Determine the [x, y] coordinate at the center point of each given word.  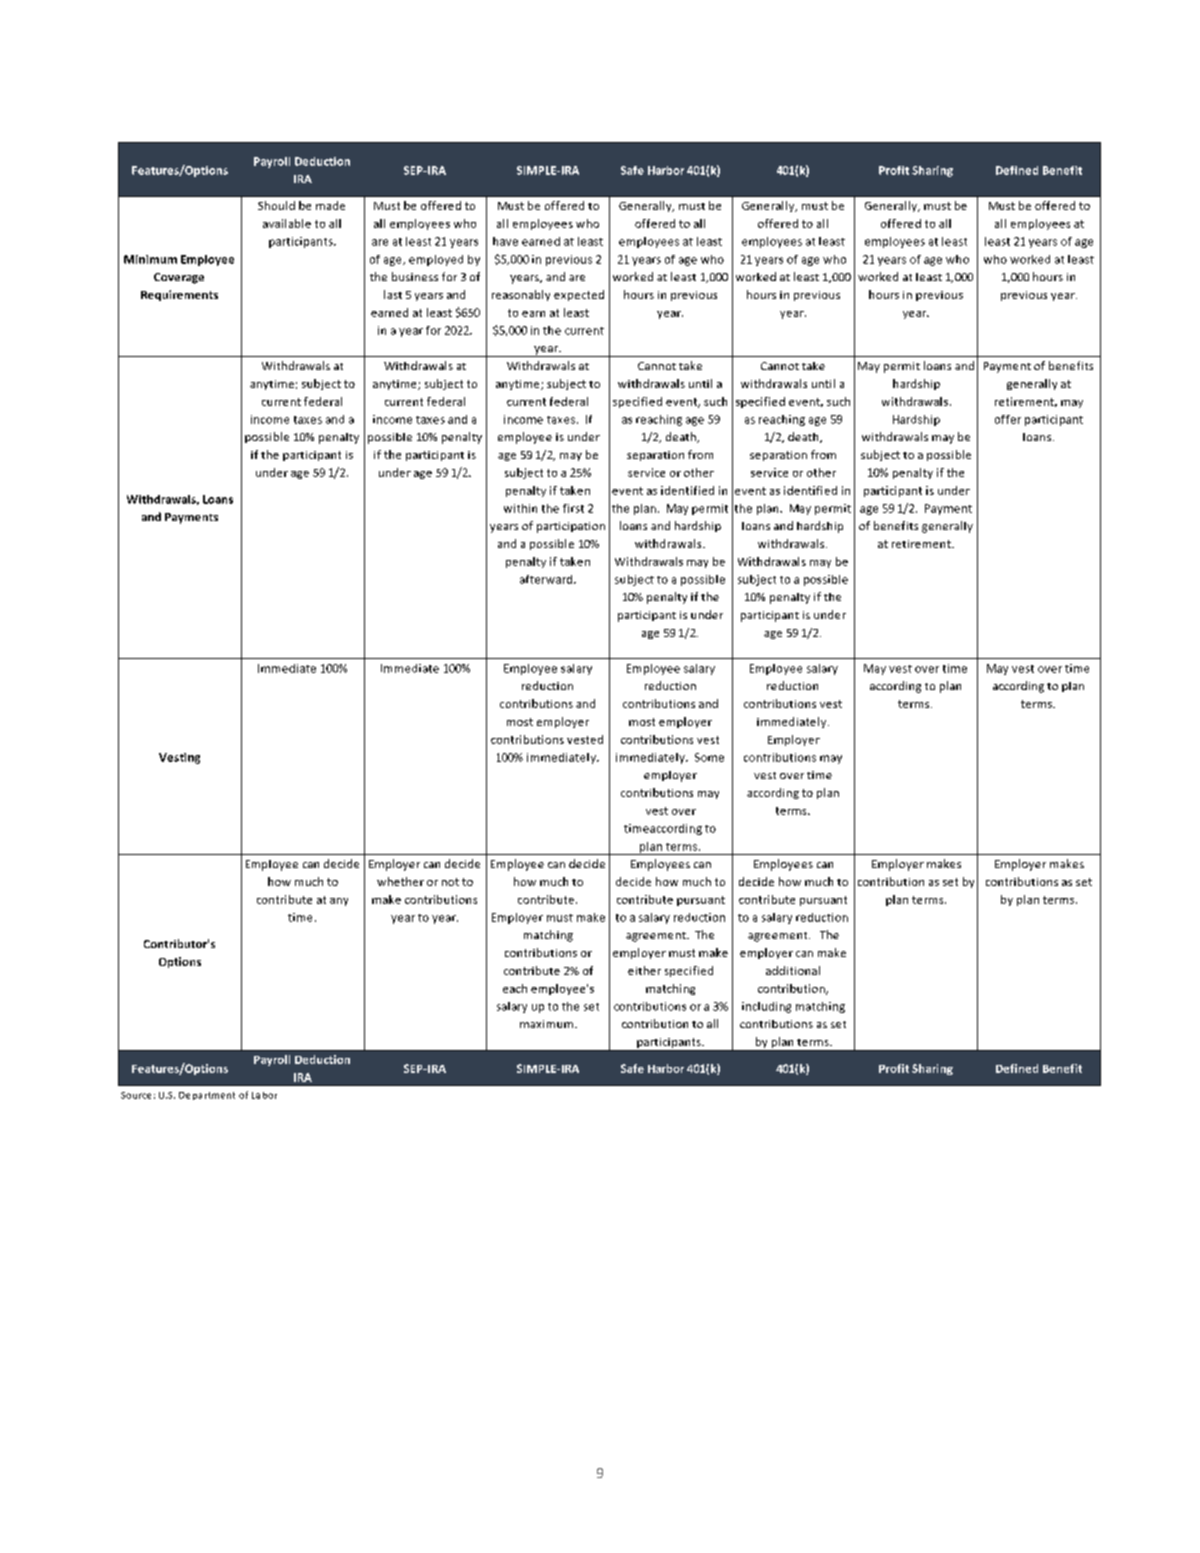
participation [571, 527]
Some [709, 757]
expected [579, 295]
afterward [547, 579]
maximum [548, 1024]
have [505, 241]
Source [136, 1095]
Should [276, 205]
